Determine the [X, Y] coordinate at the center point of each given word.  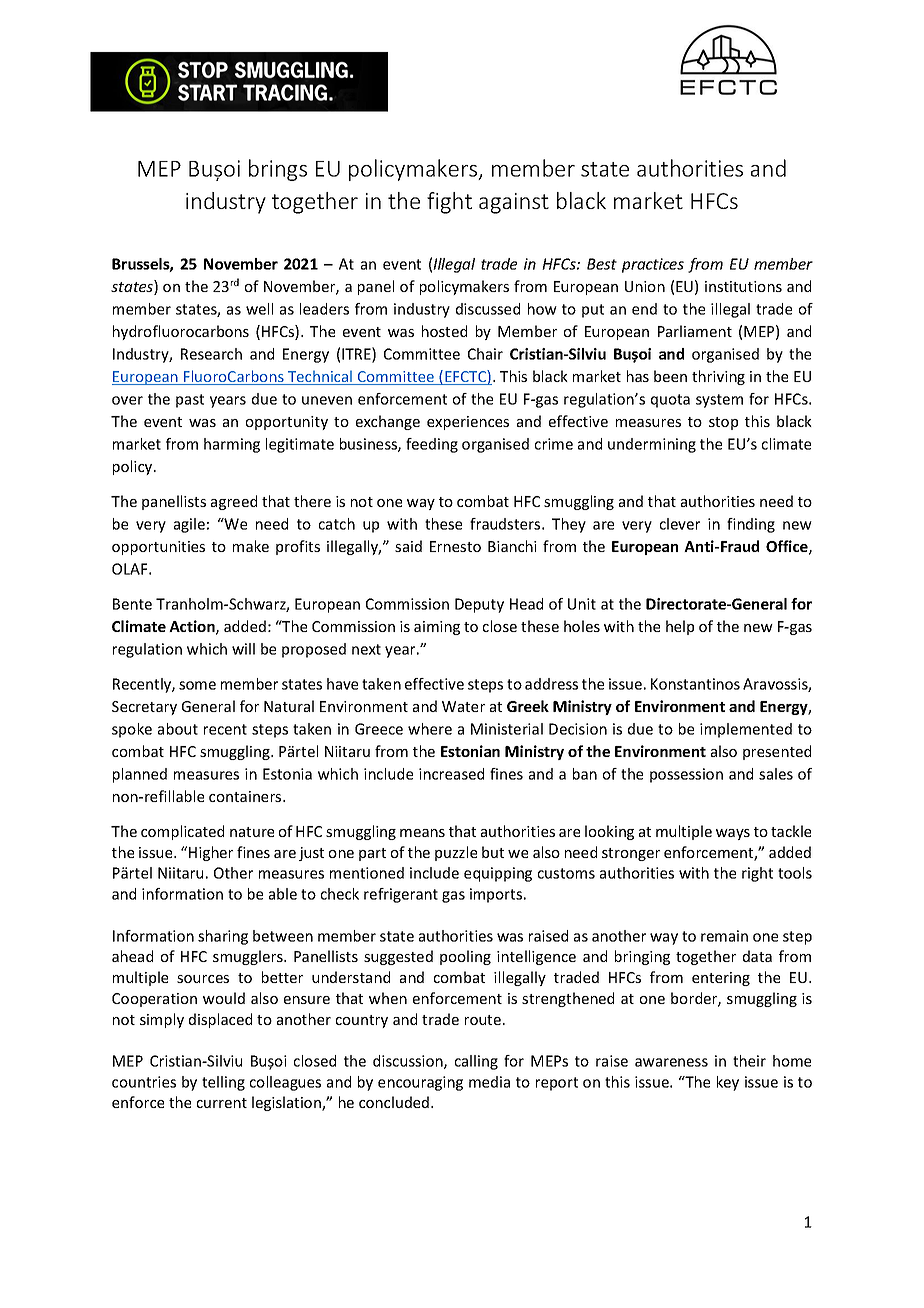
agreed [234, 502]
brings [278, 170]
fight [449, 203]
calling [476, 1062]
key [728, 1083]
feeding [432, 445]
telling [223, 1083]
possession [686, 775]
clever [680, 524]
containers [246, 796]
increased [451, 774]
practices [653, 265]
